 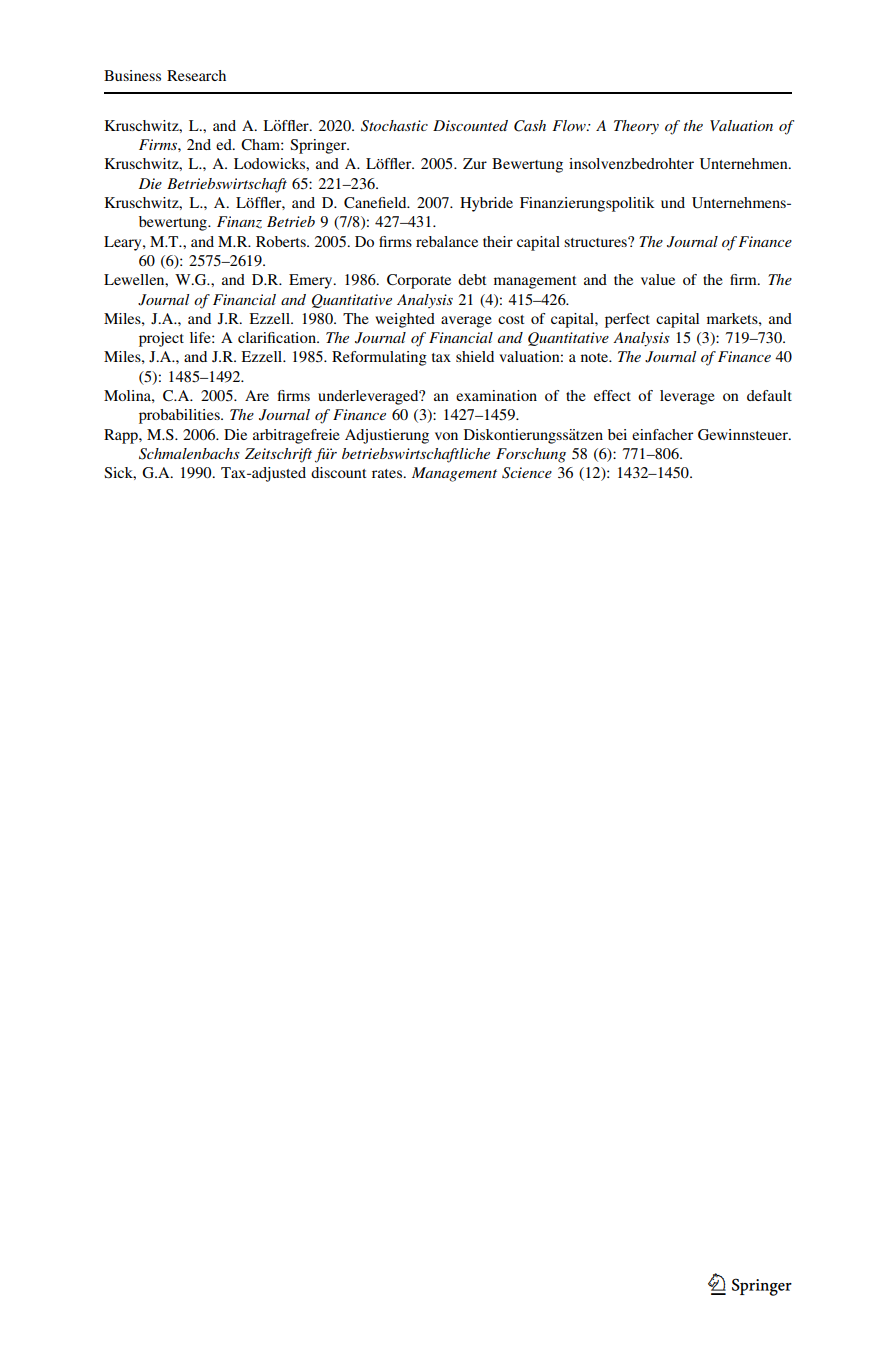 I want to click on average, so click(x=466, y=322).
